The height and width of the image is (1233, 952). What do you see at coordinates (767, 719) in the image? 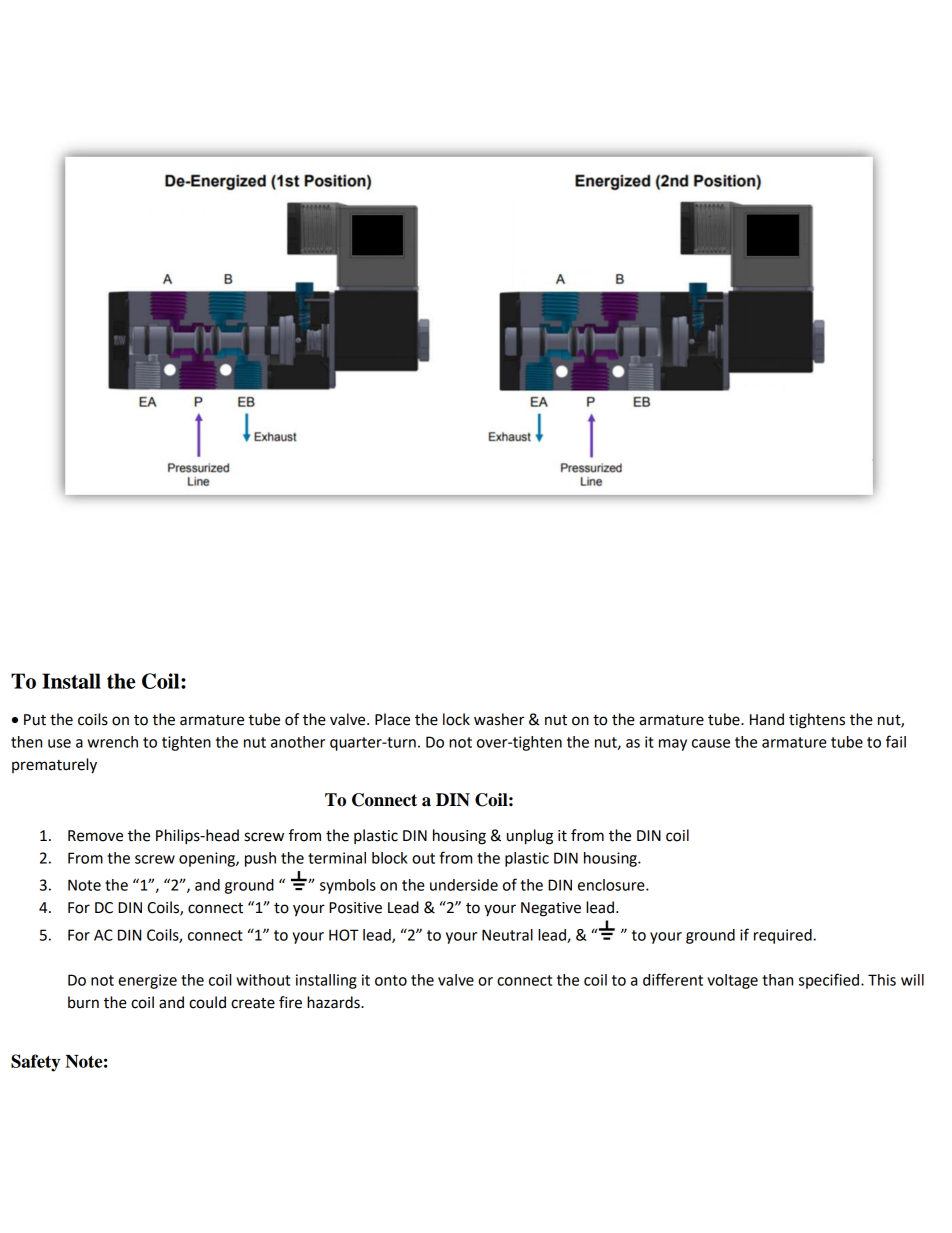
I see `Hand` at bounding box center [767, 719].
